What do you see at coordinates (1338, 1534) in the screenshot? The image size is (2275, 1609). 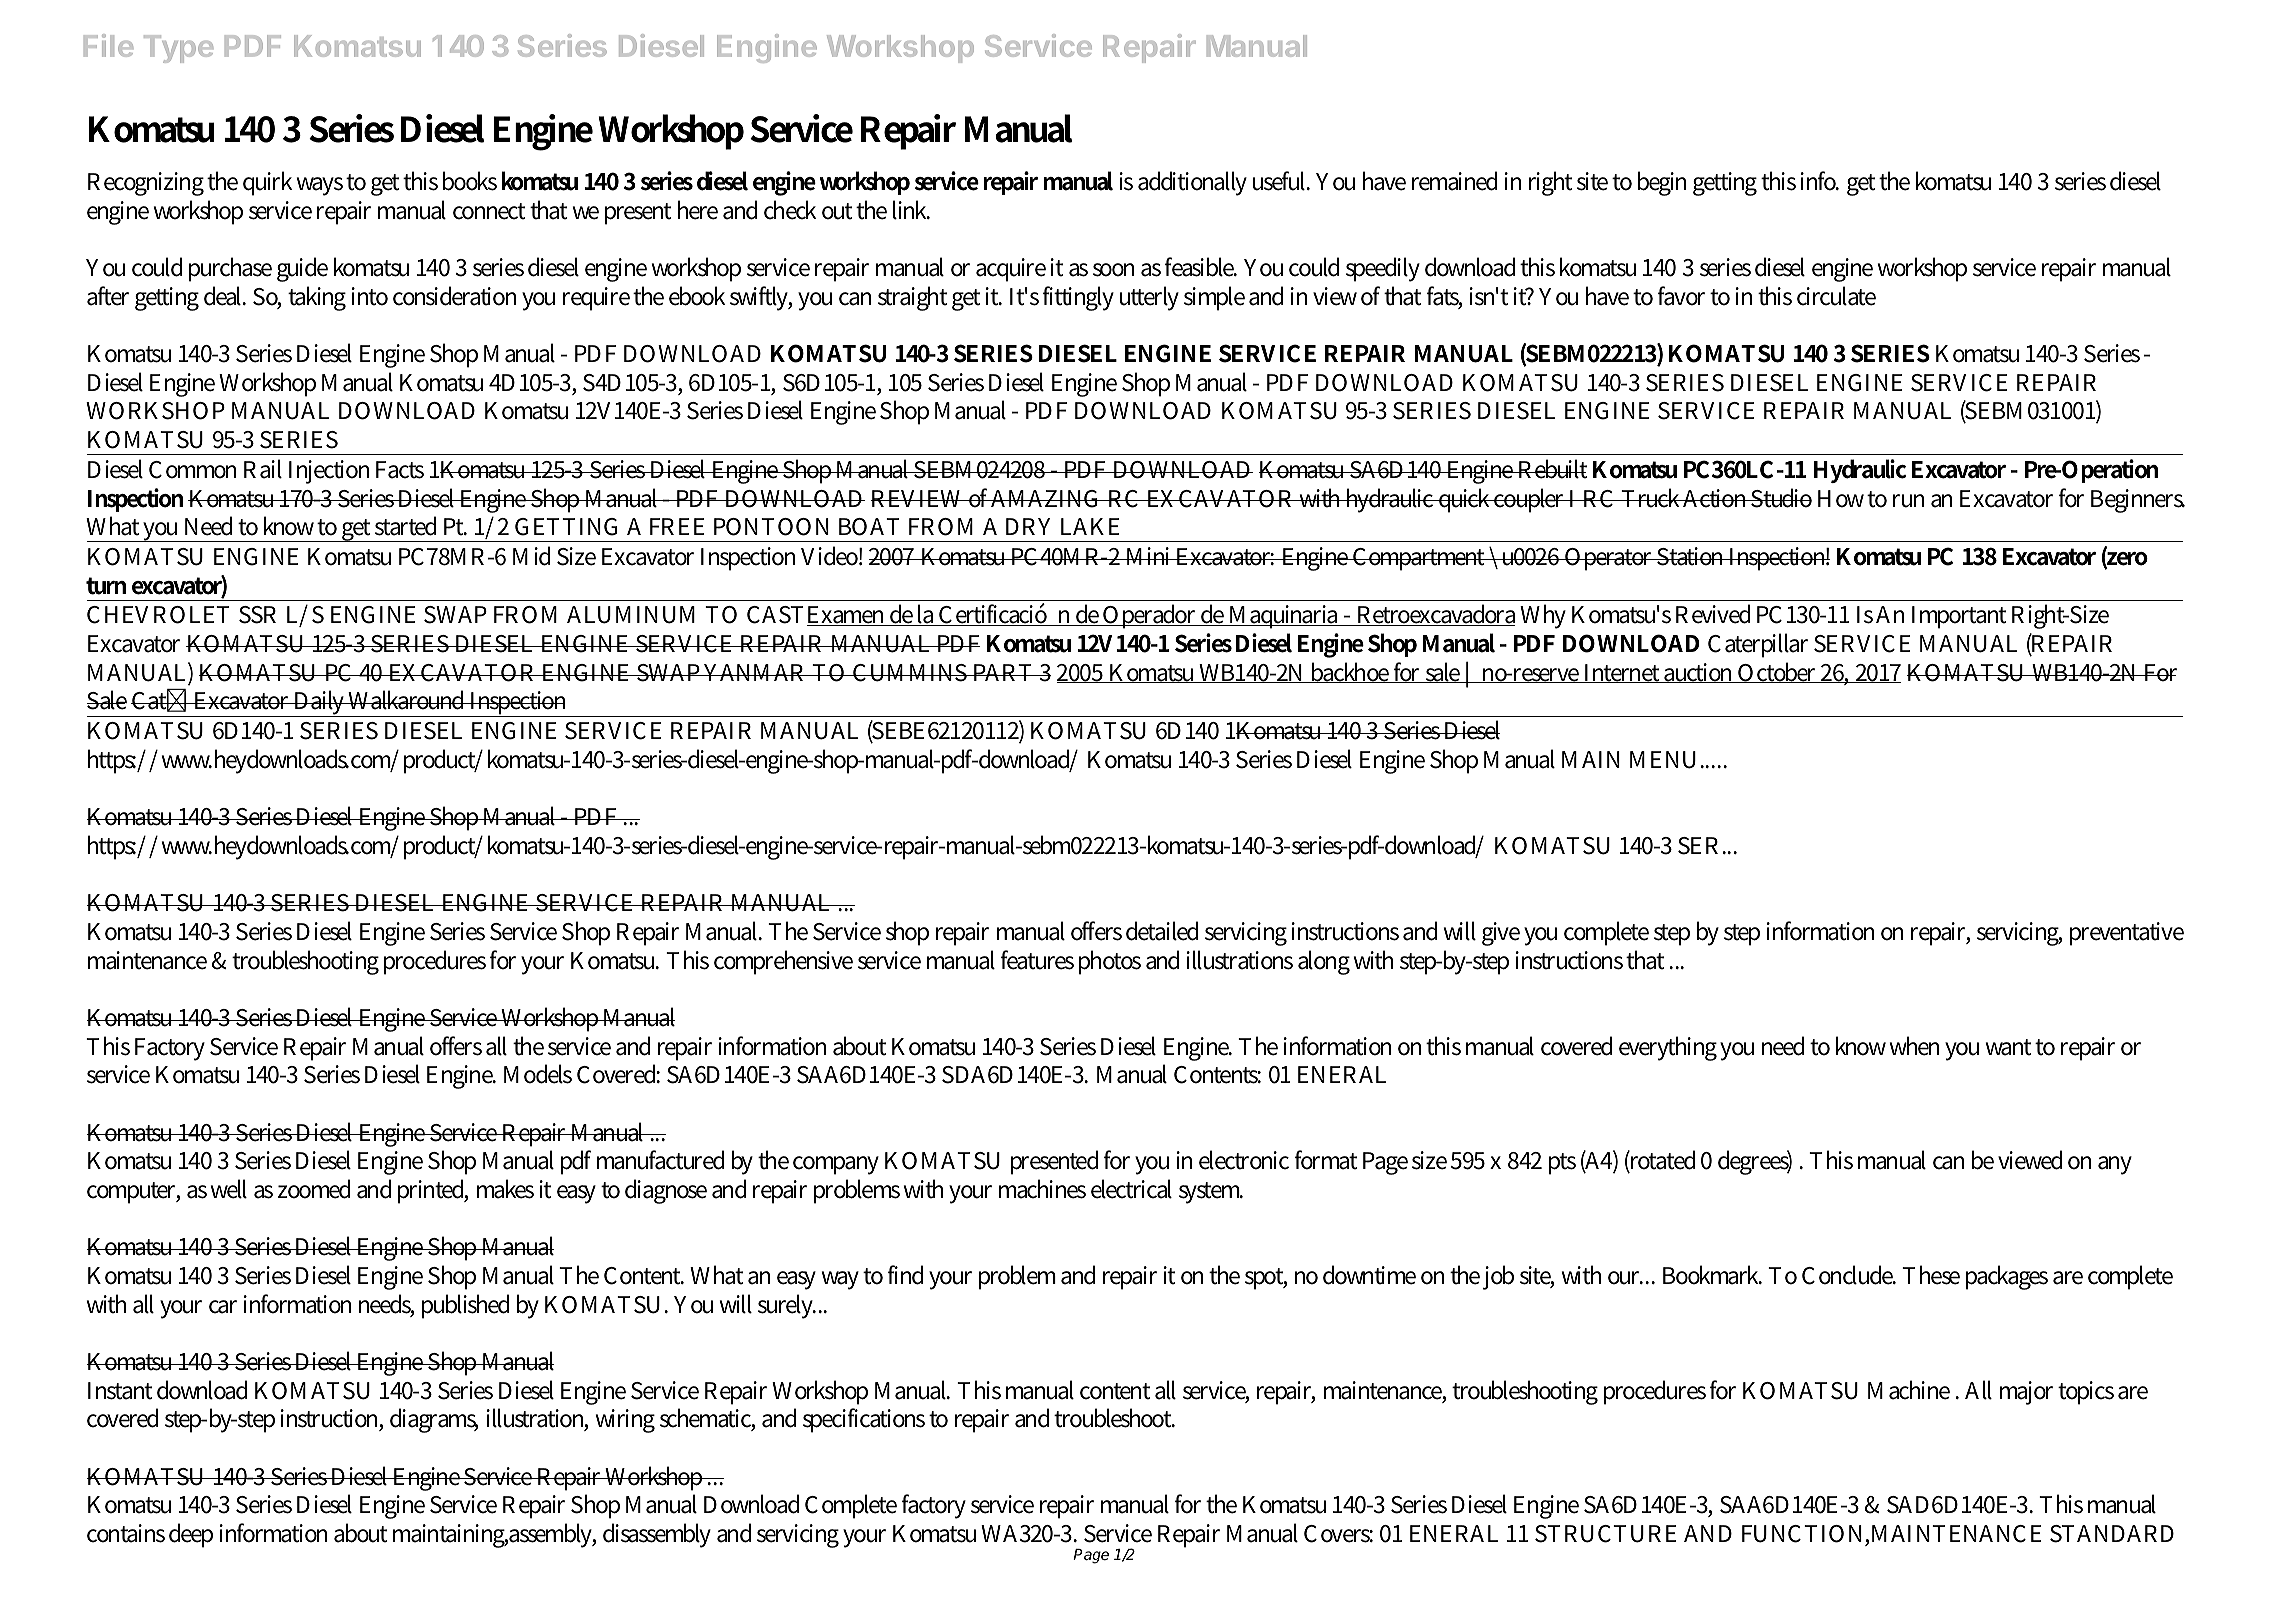 I see `Covers` at bounding box center [1338, 1534].
